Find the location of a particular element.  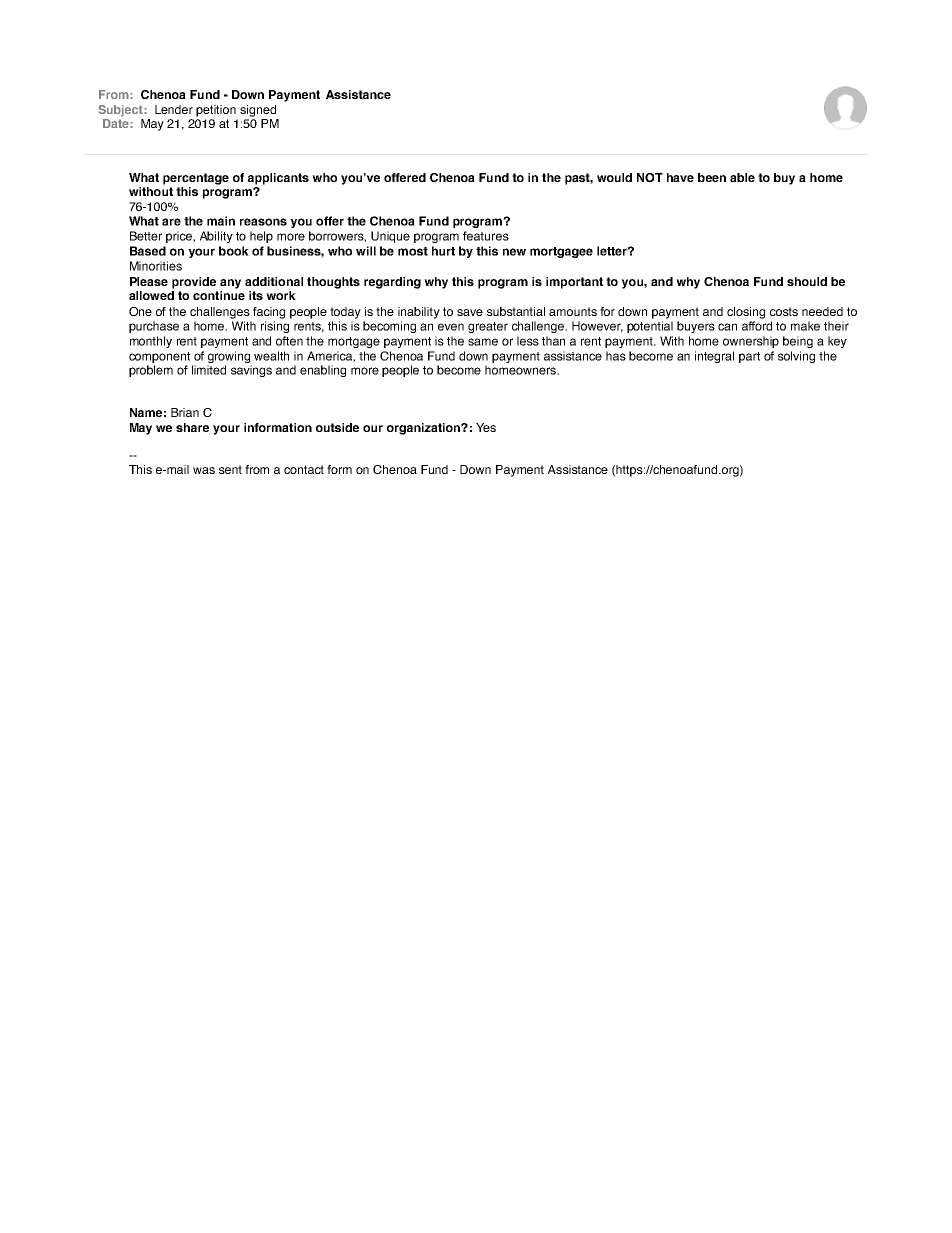

savings is located at coordinates (251, 371).
